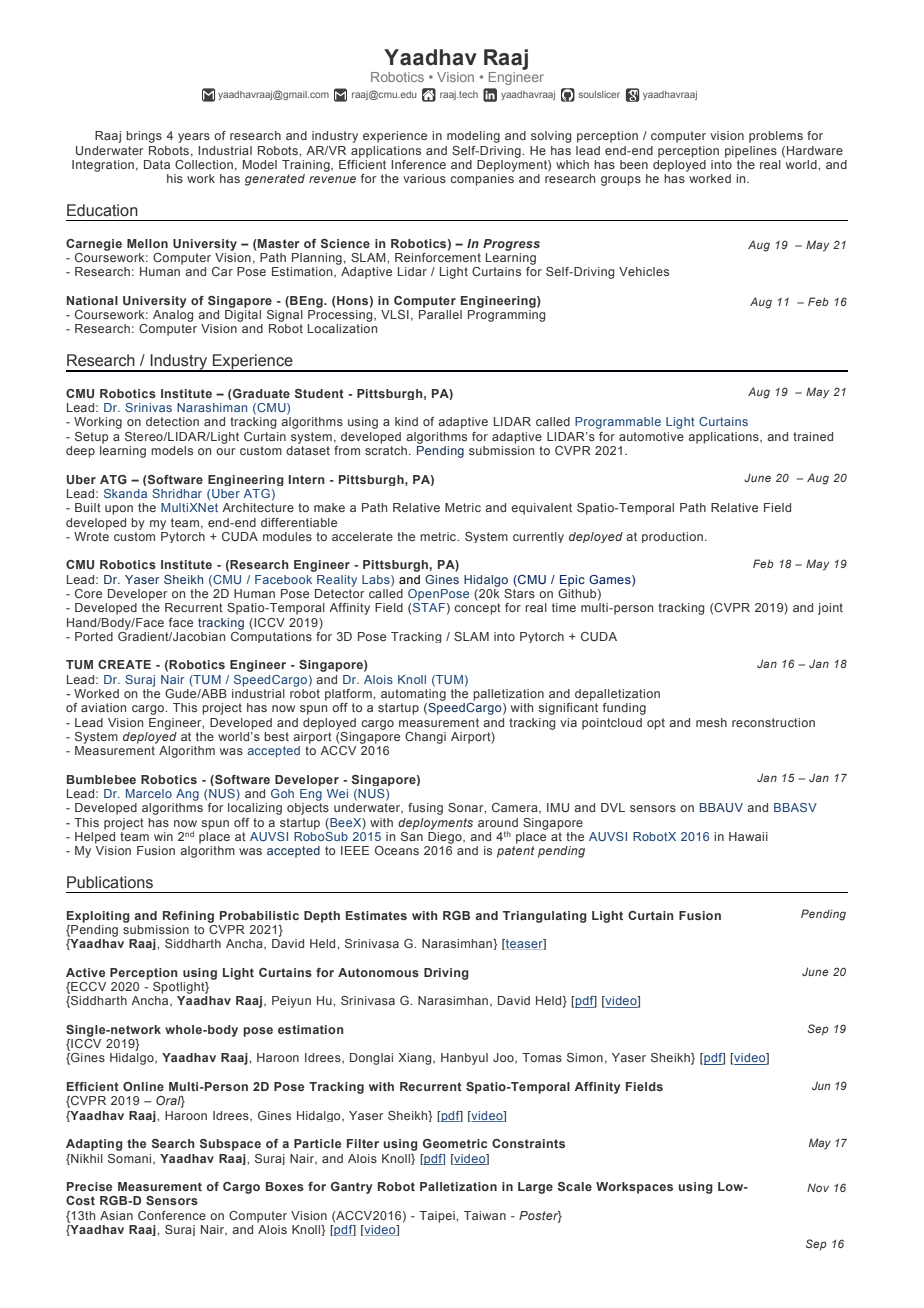 The height and width of the page is (1308, 924). I want to click on Collection, so click(204, 164).
